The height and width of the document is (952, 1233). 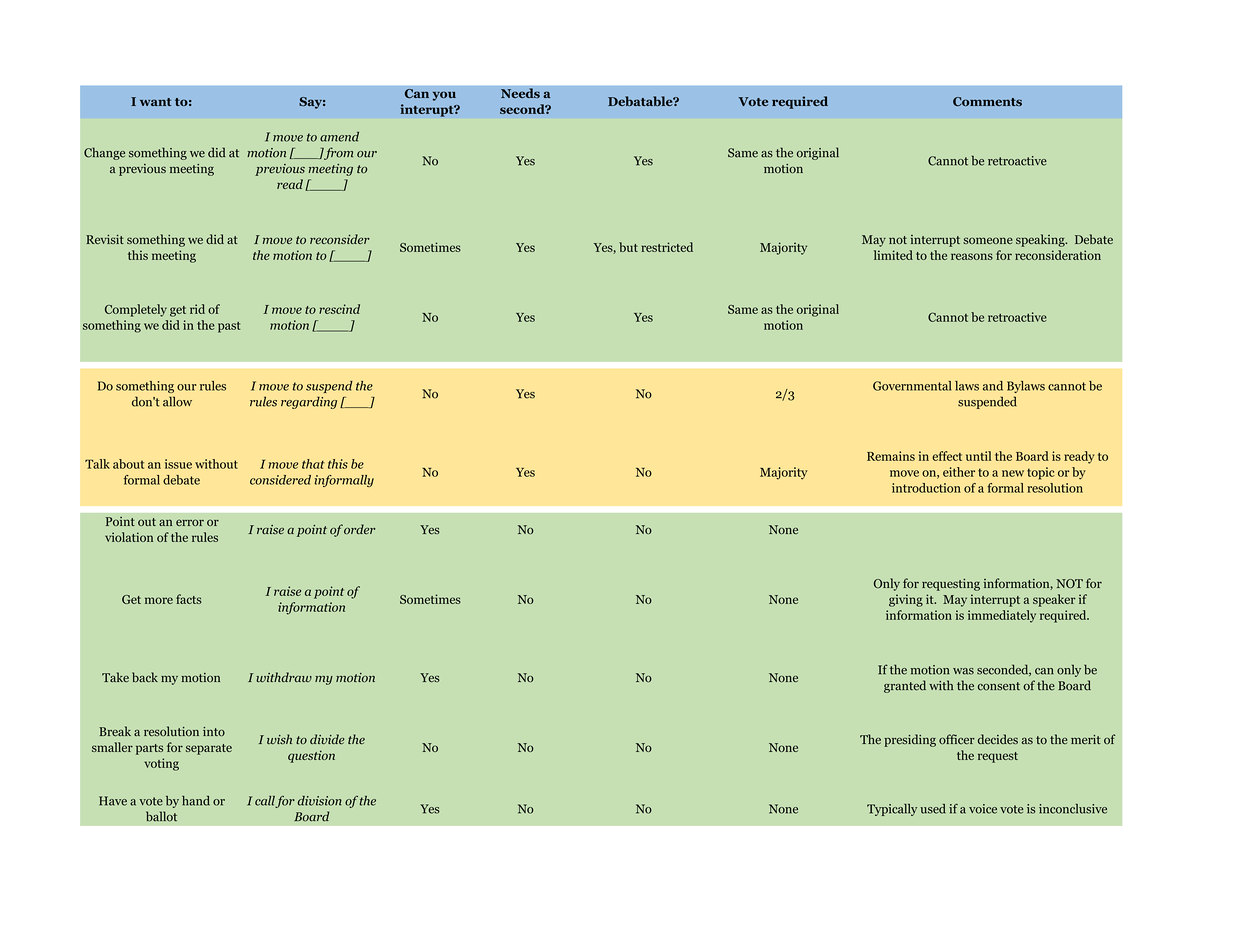 I want to click on immediately, so click(x=1002, y=616).
